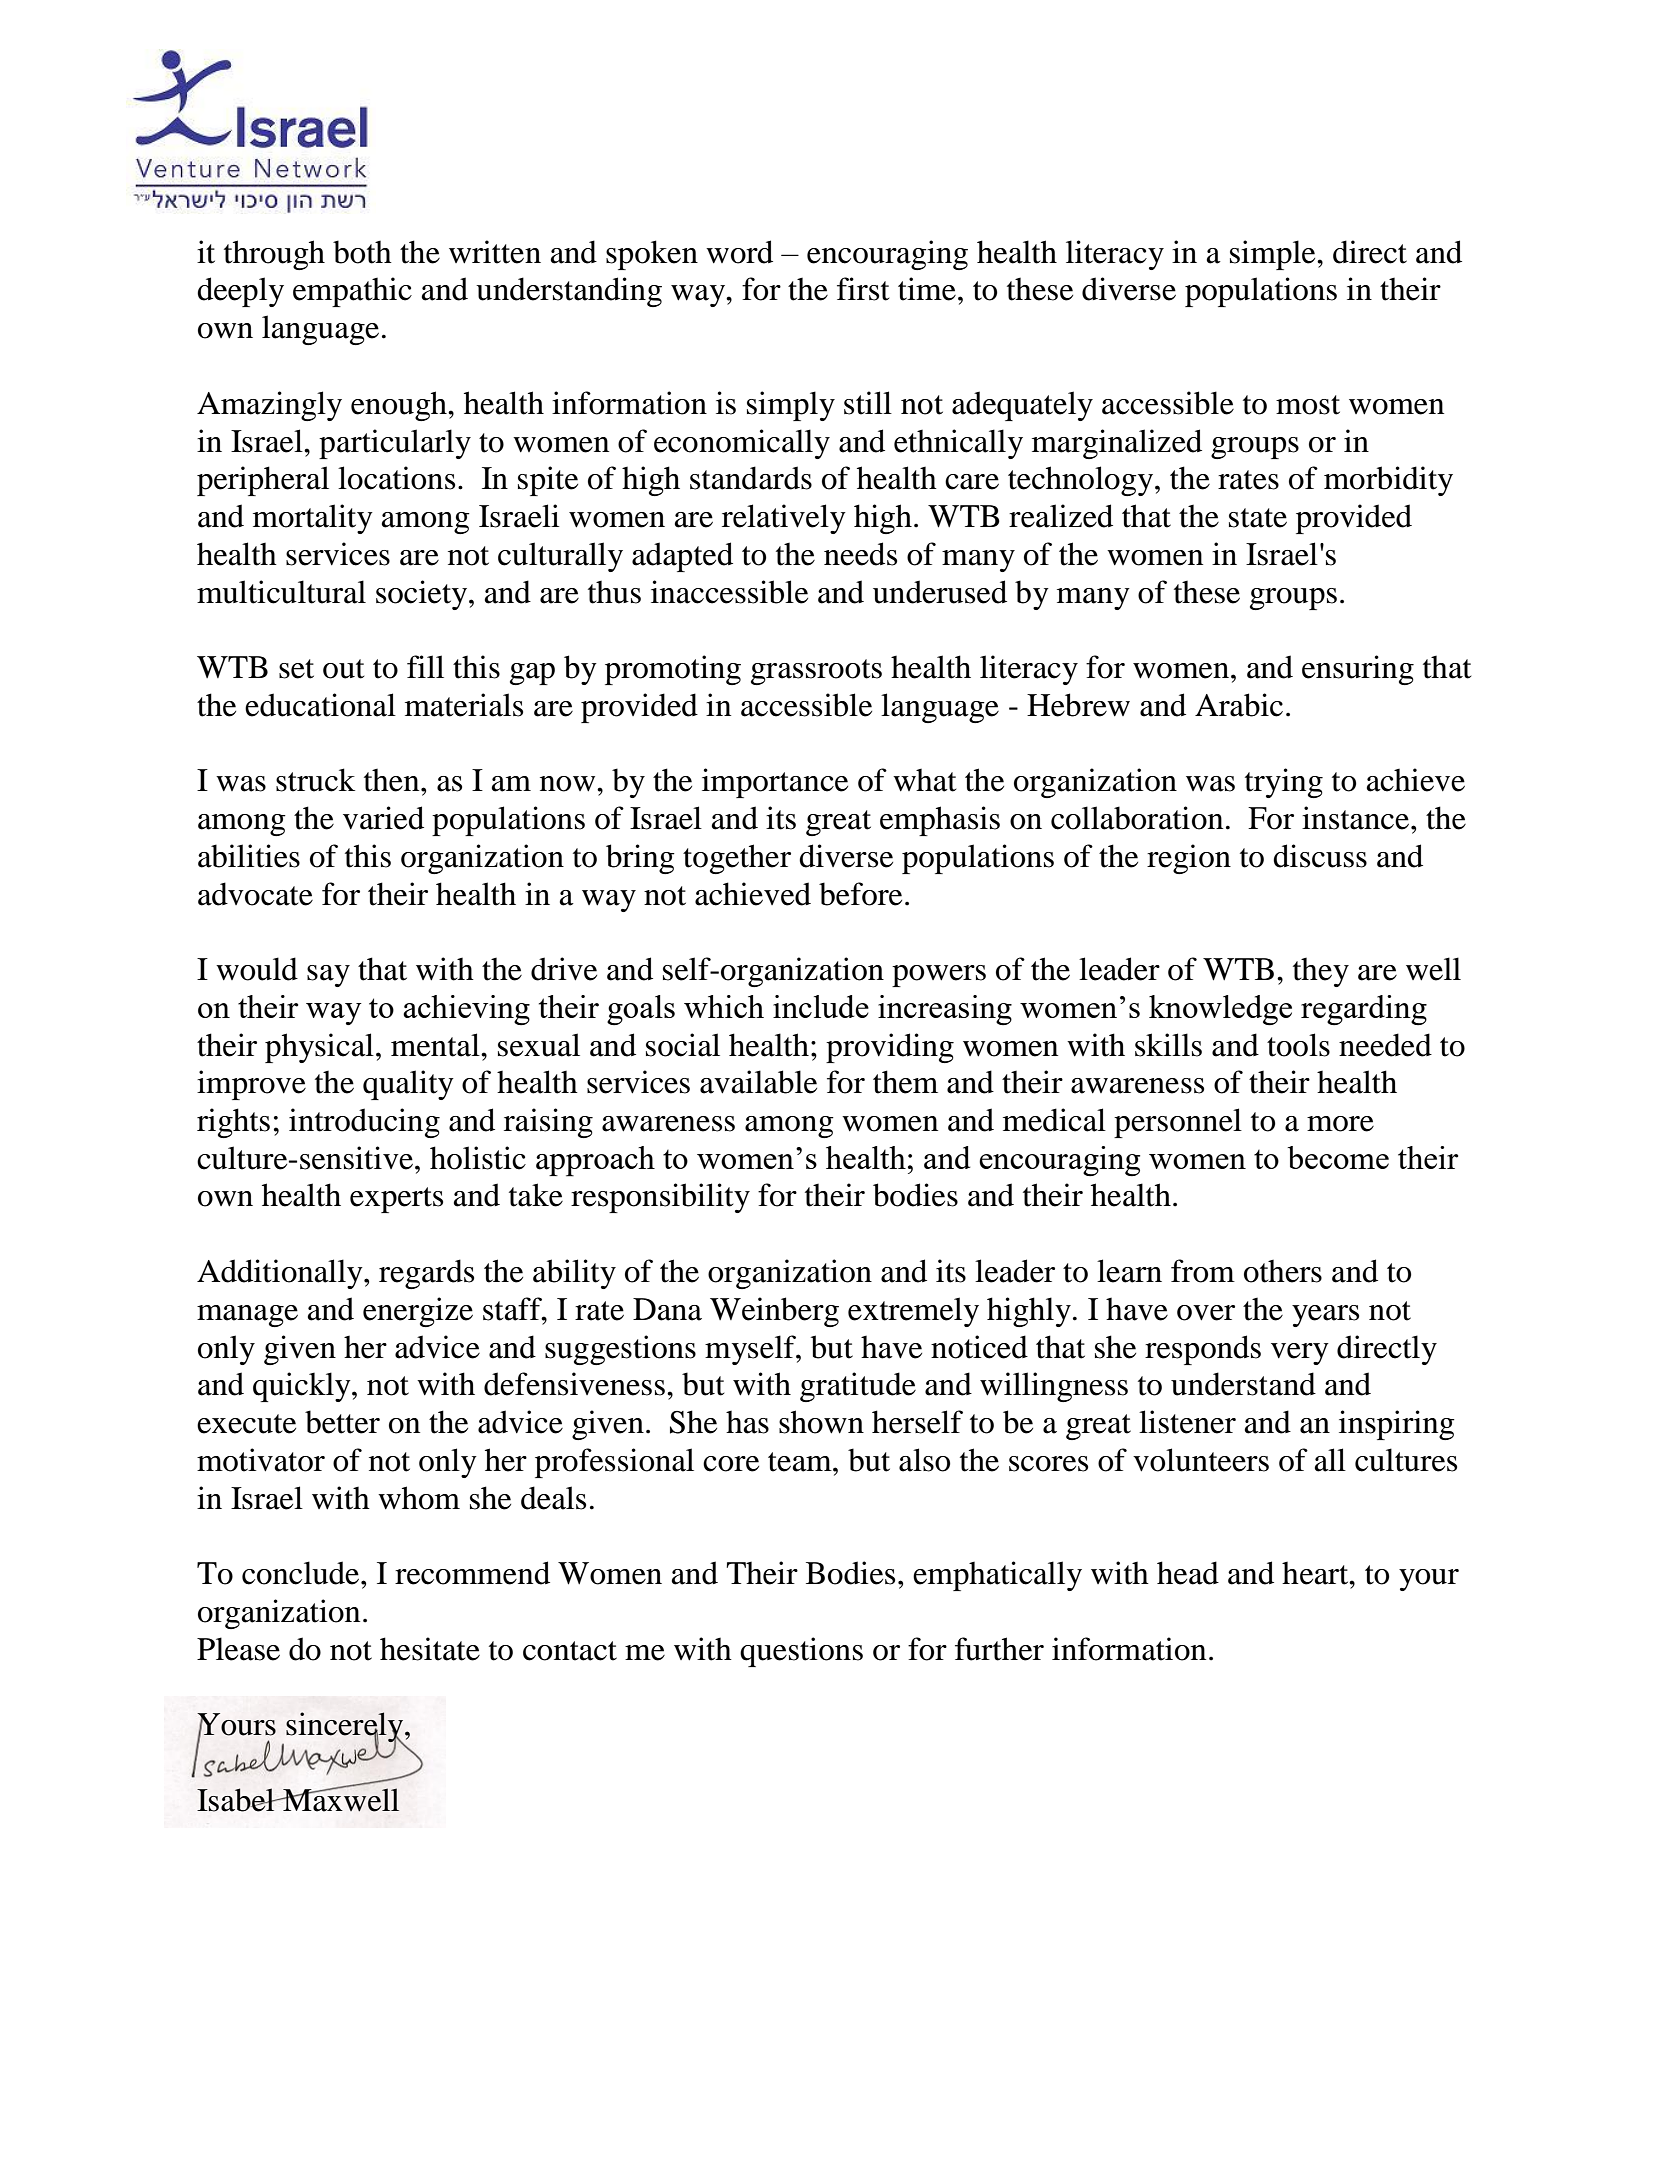 This page has height=2167, width=1674. I want to click on physical, so click(319, 1048).
